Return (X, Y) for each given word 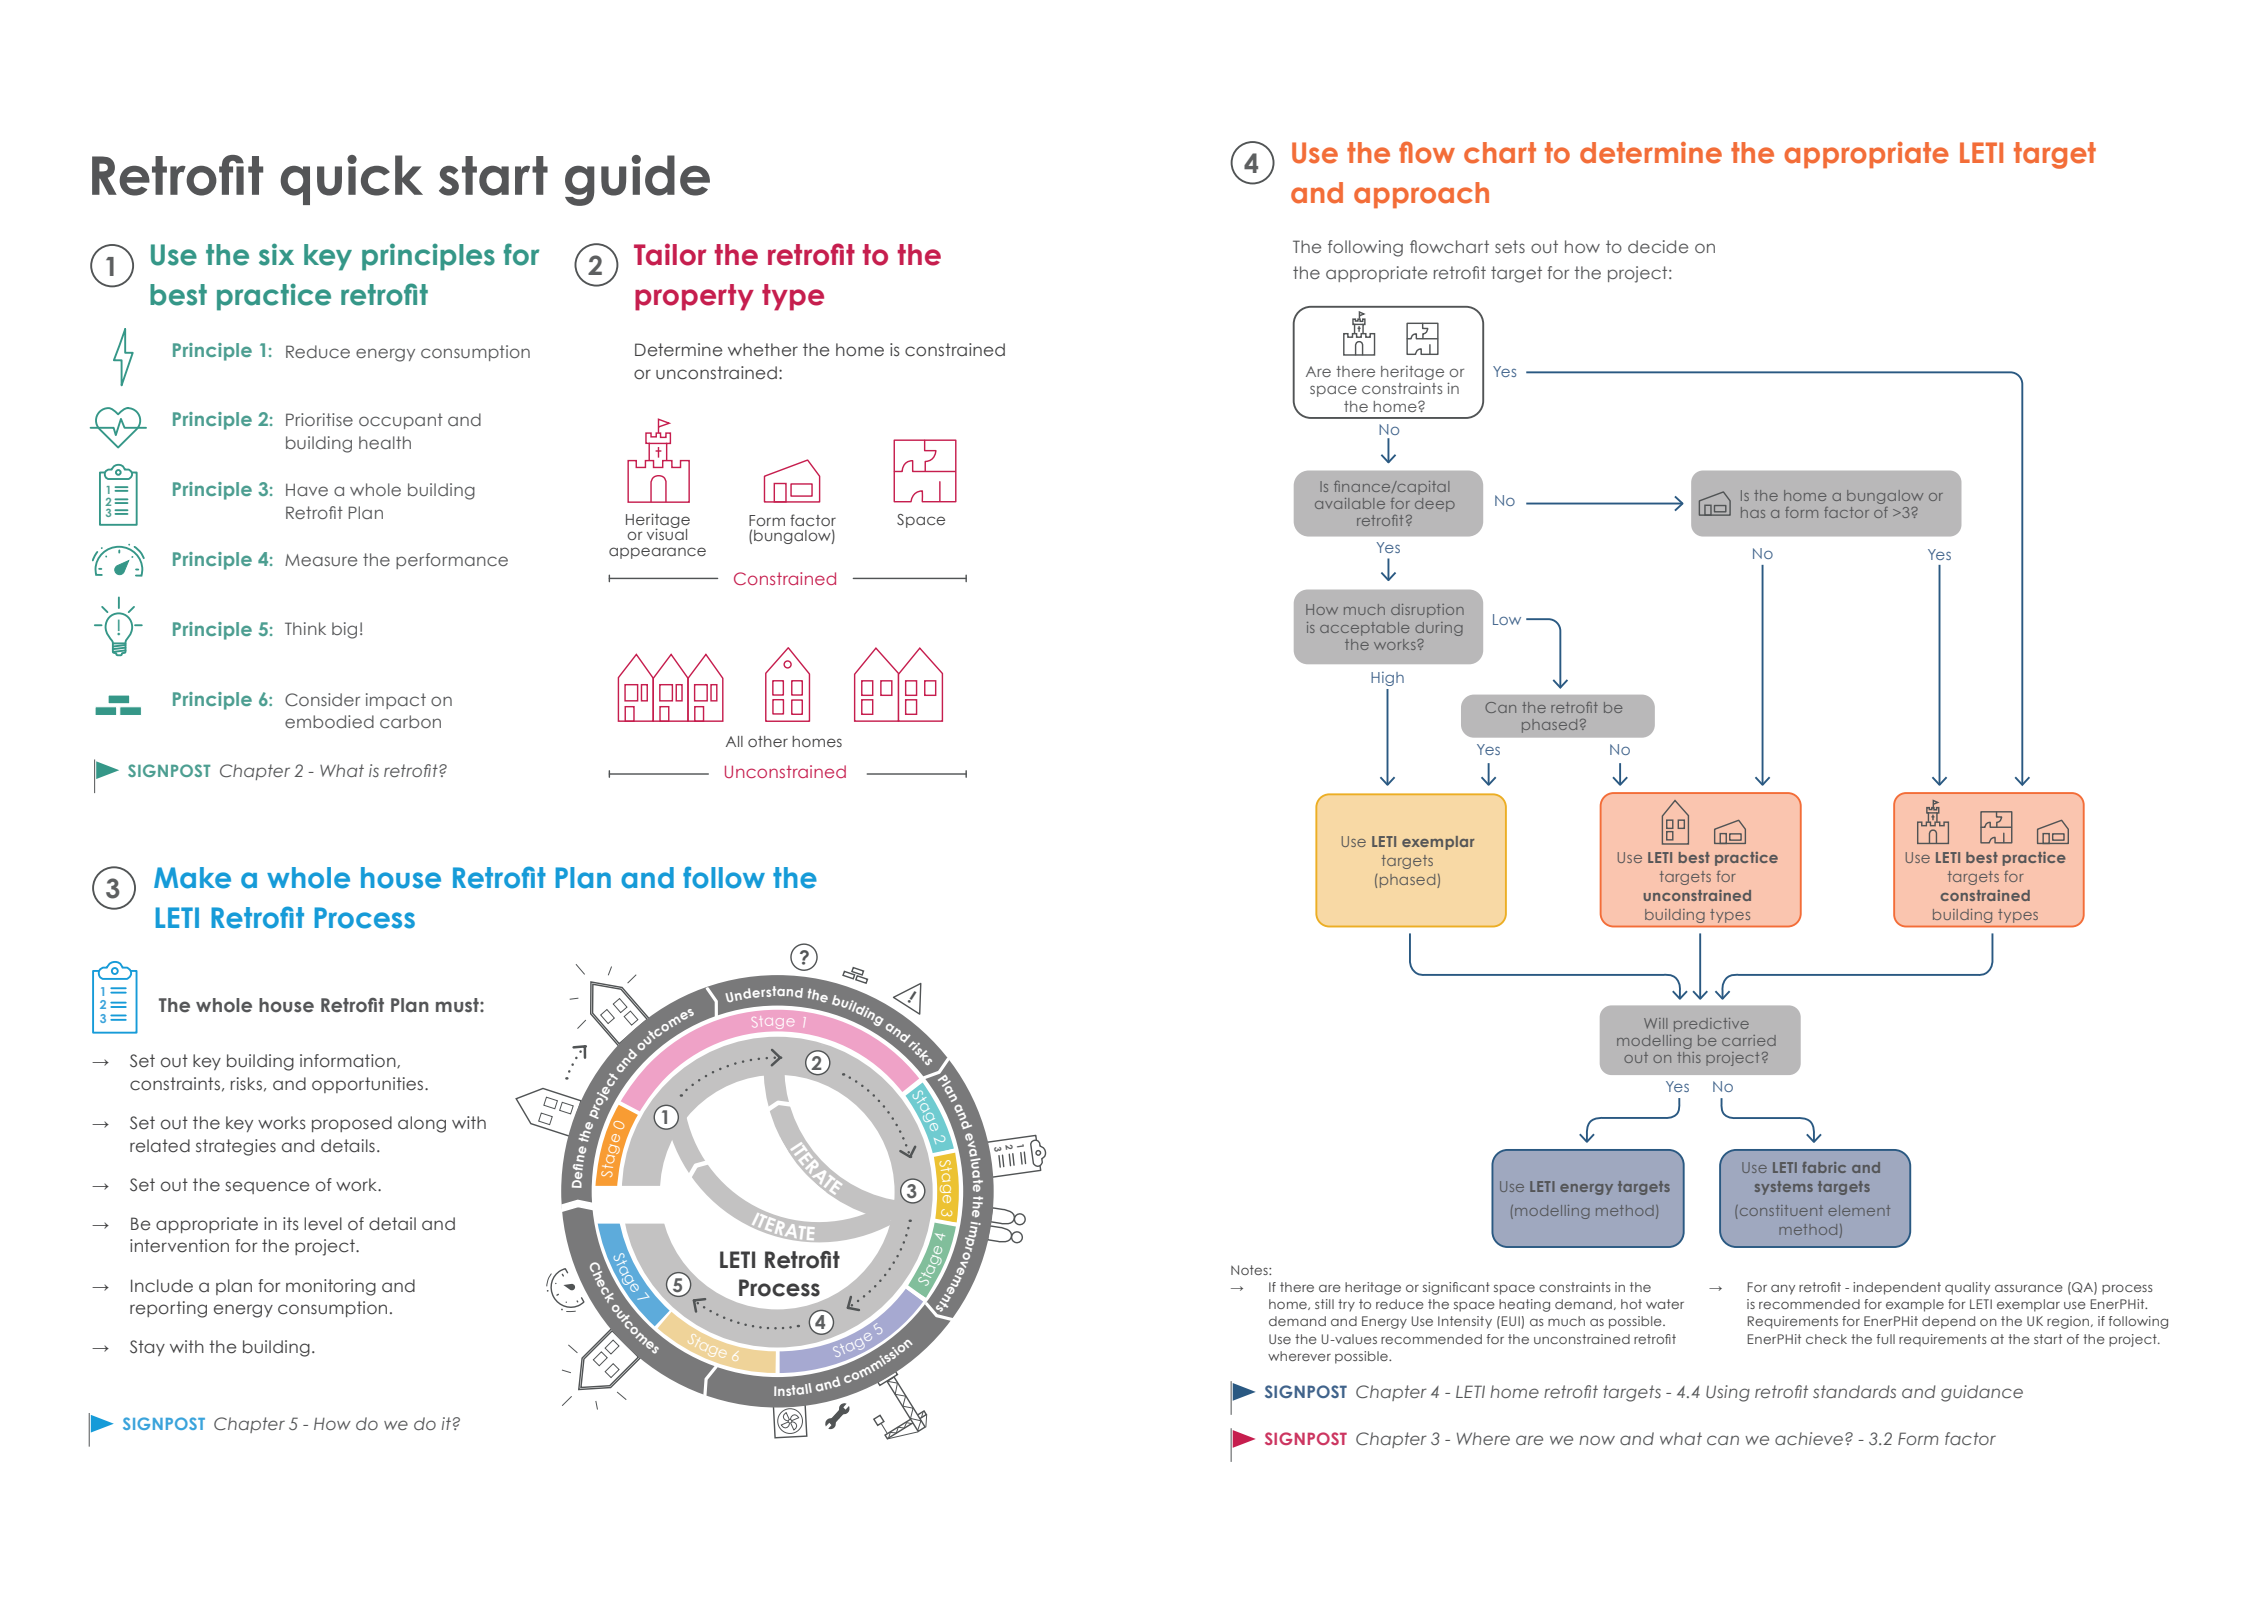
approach (1421, 195)
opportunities (369, 1085)
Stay (147, 1348)
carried (1749, 1040)
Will (1655, 1023)
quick (351, 180)
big (344, 630)
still (1324, 1304)
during (1439, 629)
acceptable (1364, 629)
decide (1658, 246)
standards (1854, 1391)
